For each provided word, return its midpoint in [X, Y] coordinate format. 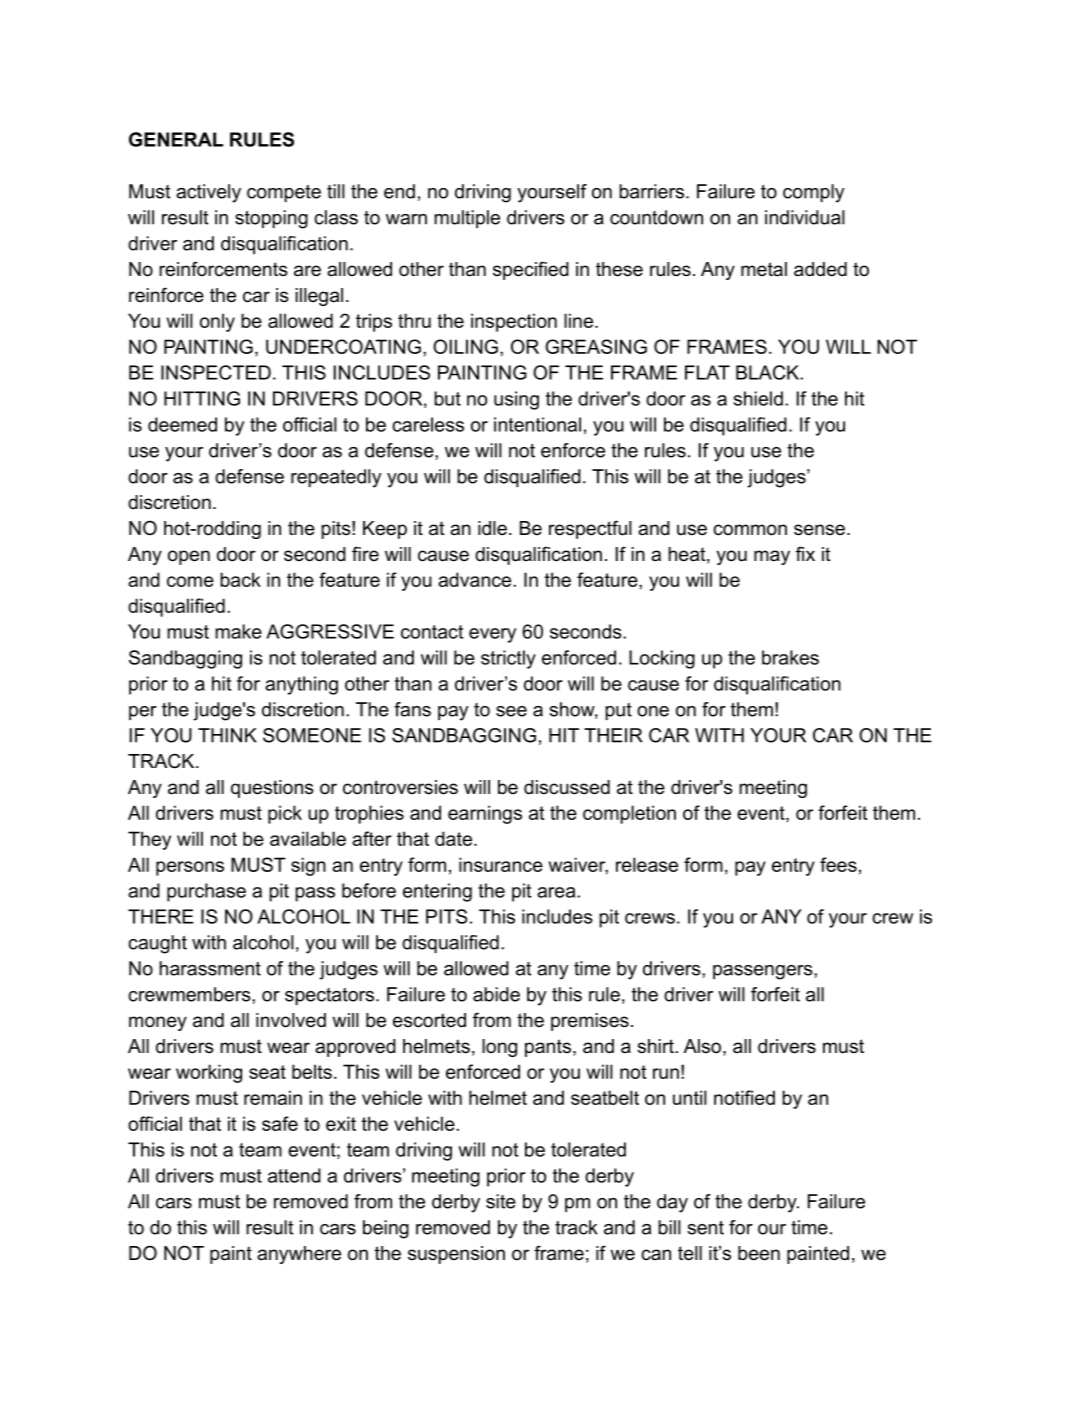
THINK [227, 735]
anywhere [299, 1255]
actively [208, 193]
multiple [467, 219]
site [501, 1201]
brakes [790, 657]
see [511, 711]
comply [813, 193]
